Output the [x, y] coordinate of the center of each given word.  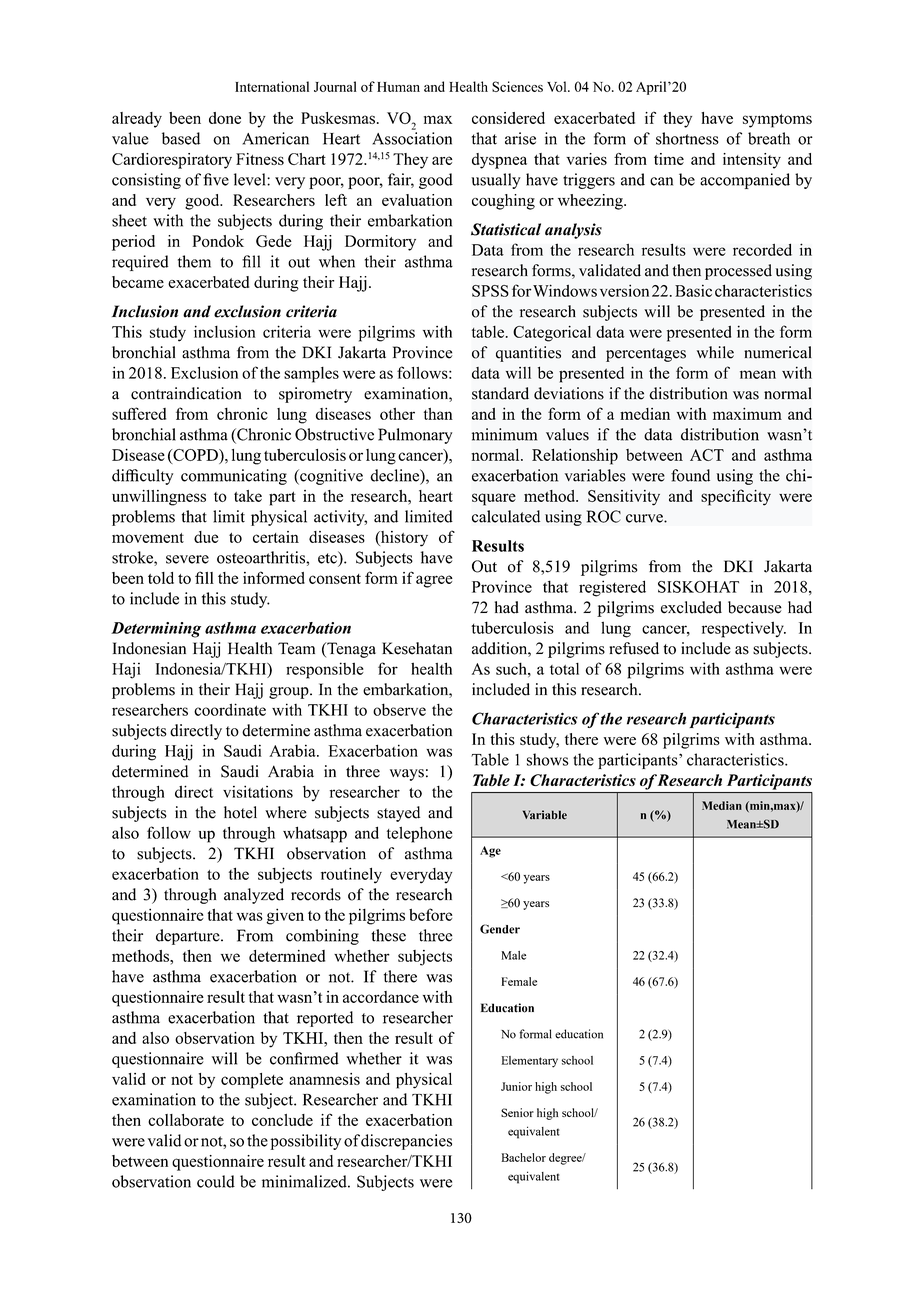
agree [434, 581]
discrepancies [406, 1142]
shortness [687, 138]
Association [412, 138]
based [181, 138]
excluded [691, 607]
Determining [156, 630]
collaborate [186, 1120]
